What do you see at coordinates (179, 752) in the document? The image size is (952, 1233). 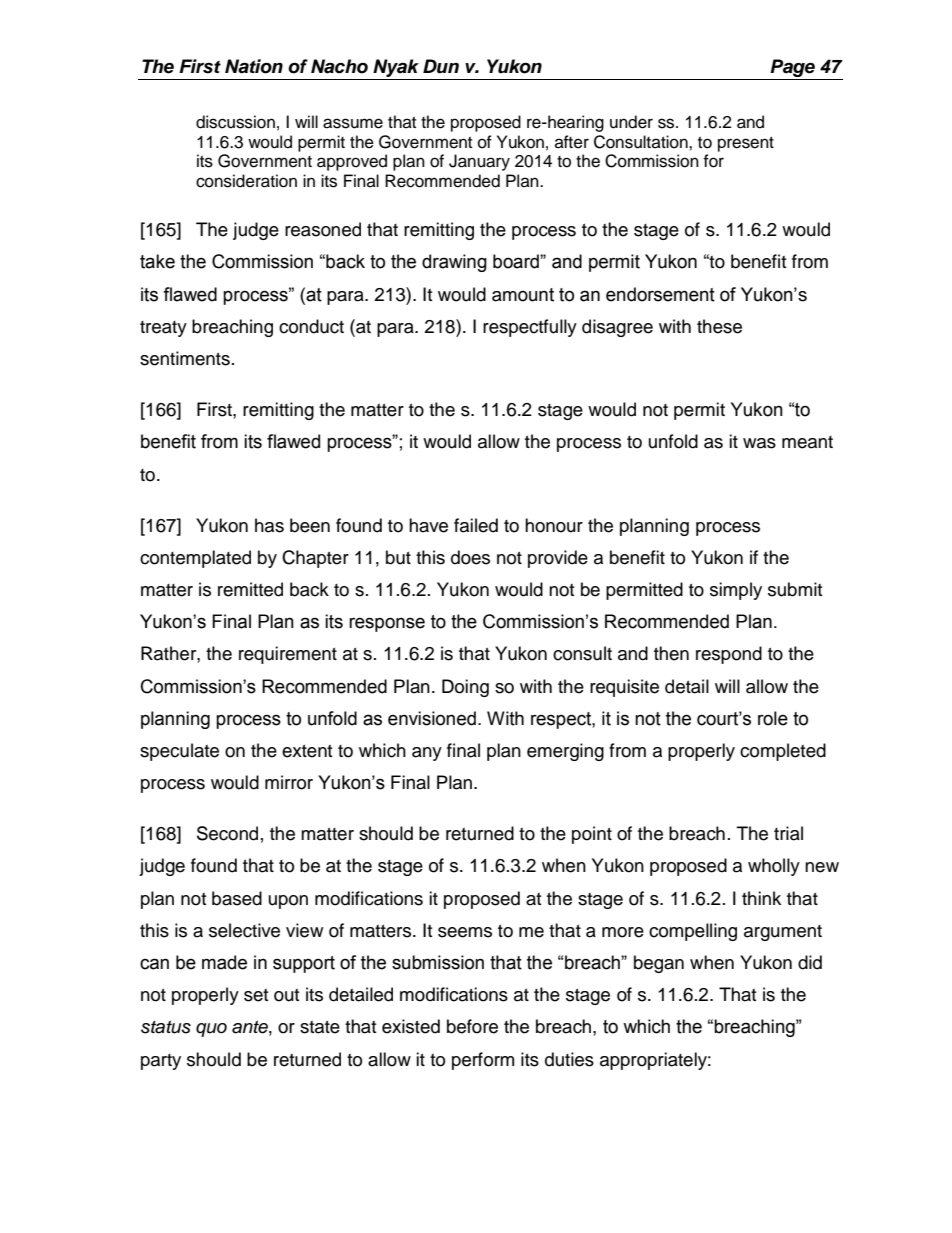 I see `speculate` at bounding box center [179, 752].
